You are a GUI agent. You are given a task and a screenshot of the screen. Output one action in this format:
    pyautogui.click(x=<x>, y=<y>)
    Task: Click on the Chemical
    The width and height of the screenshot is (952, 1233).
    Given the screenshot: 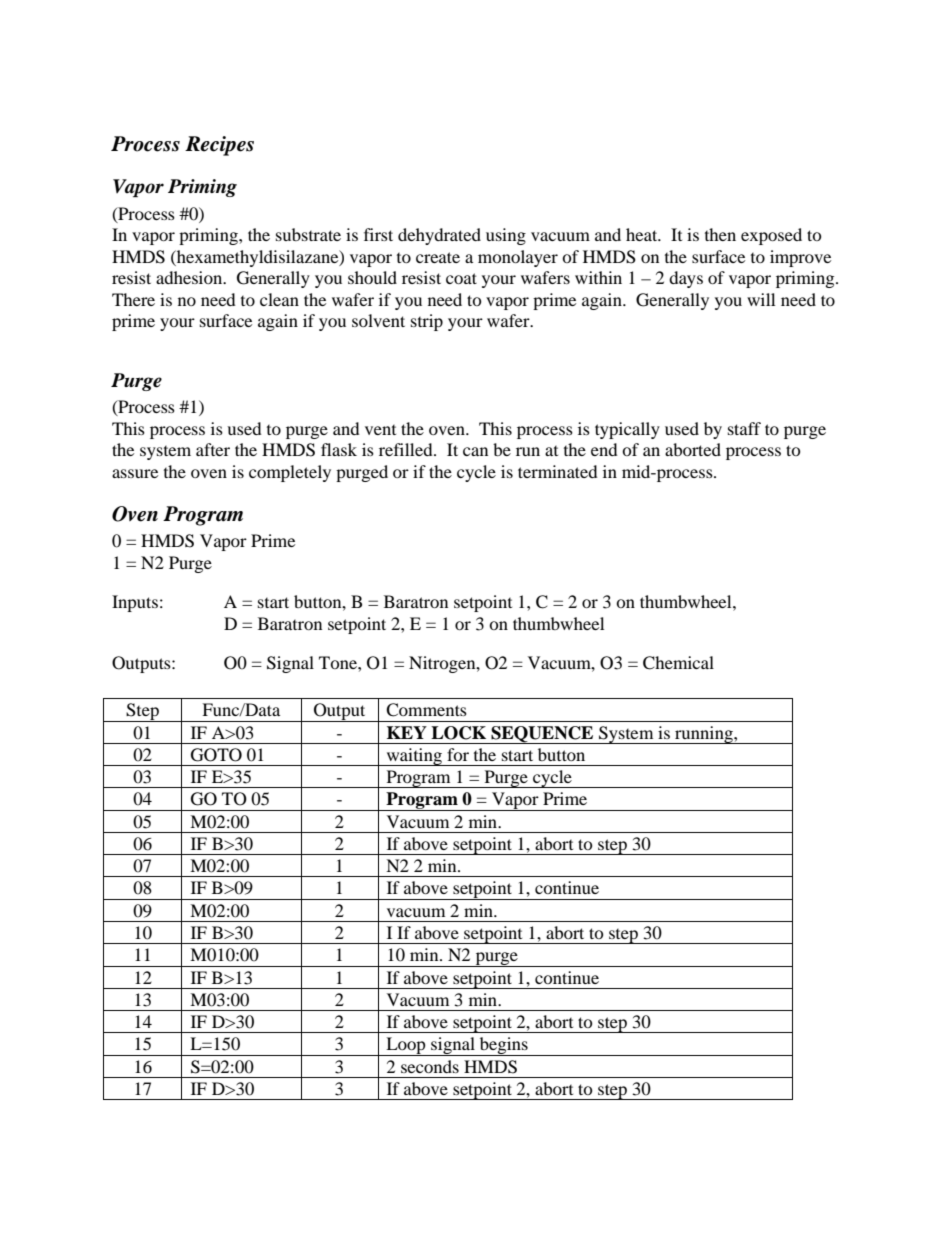 What is the action you would take?
    pyautogui.click(x=678, y=663)
